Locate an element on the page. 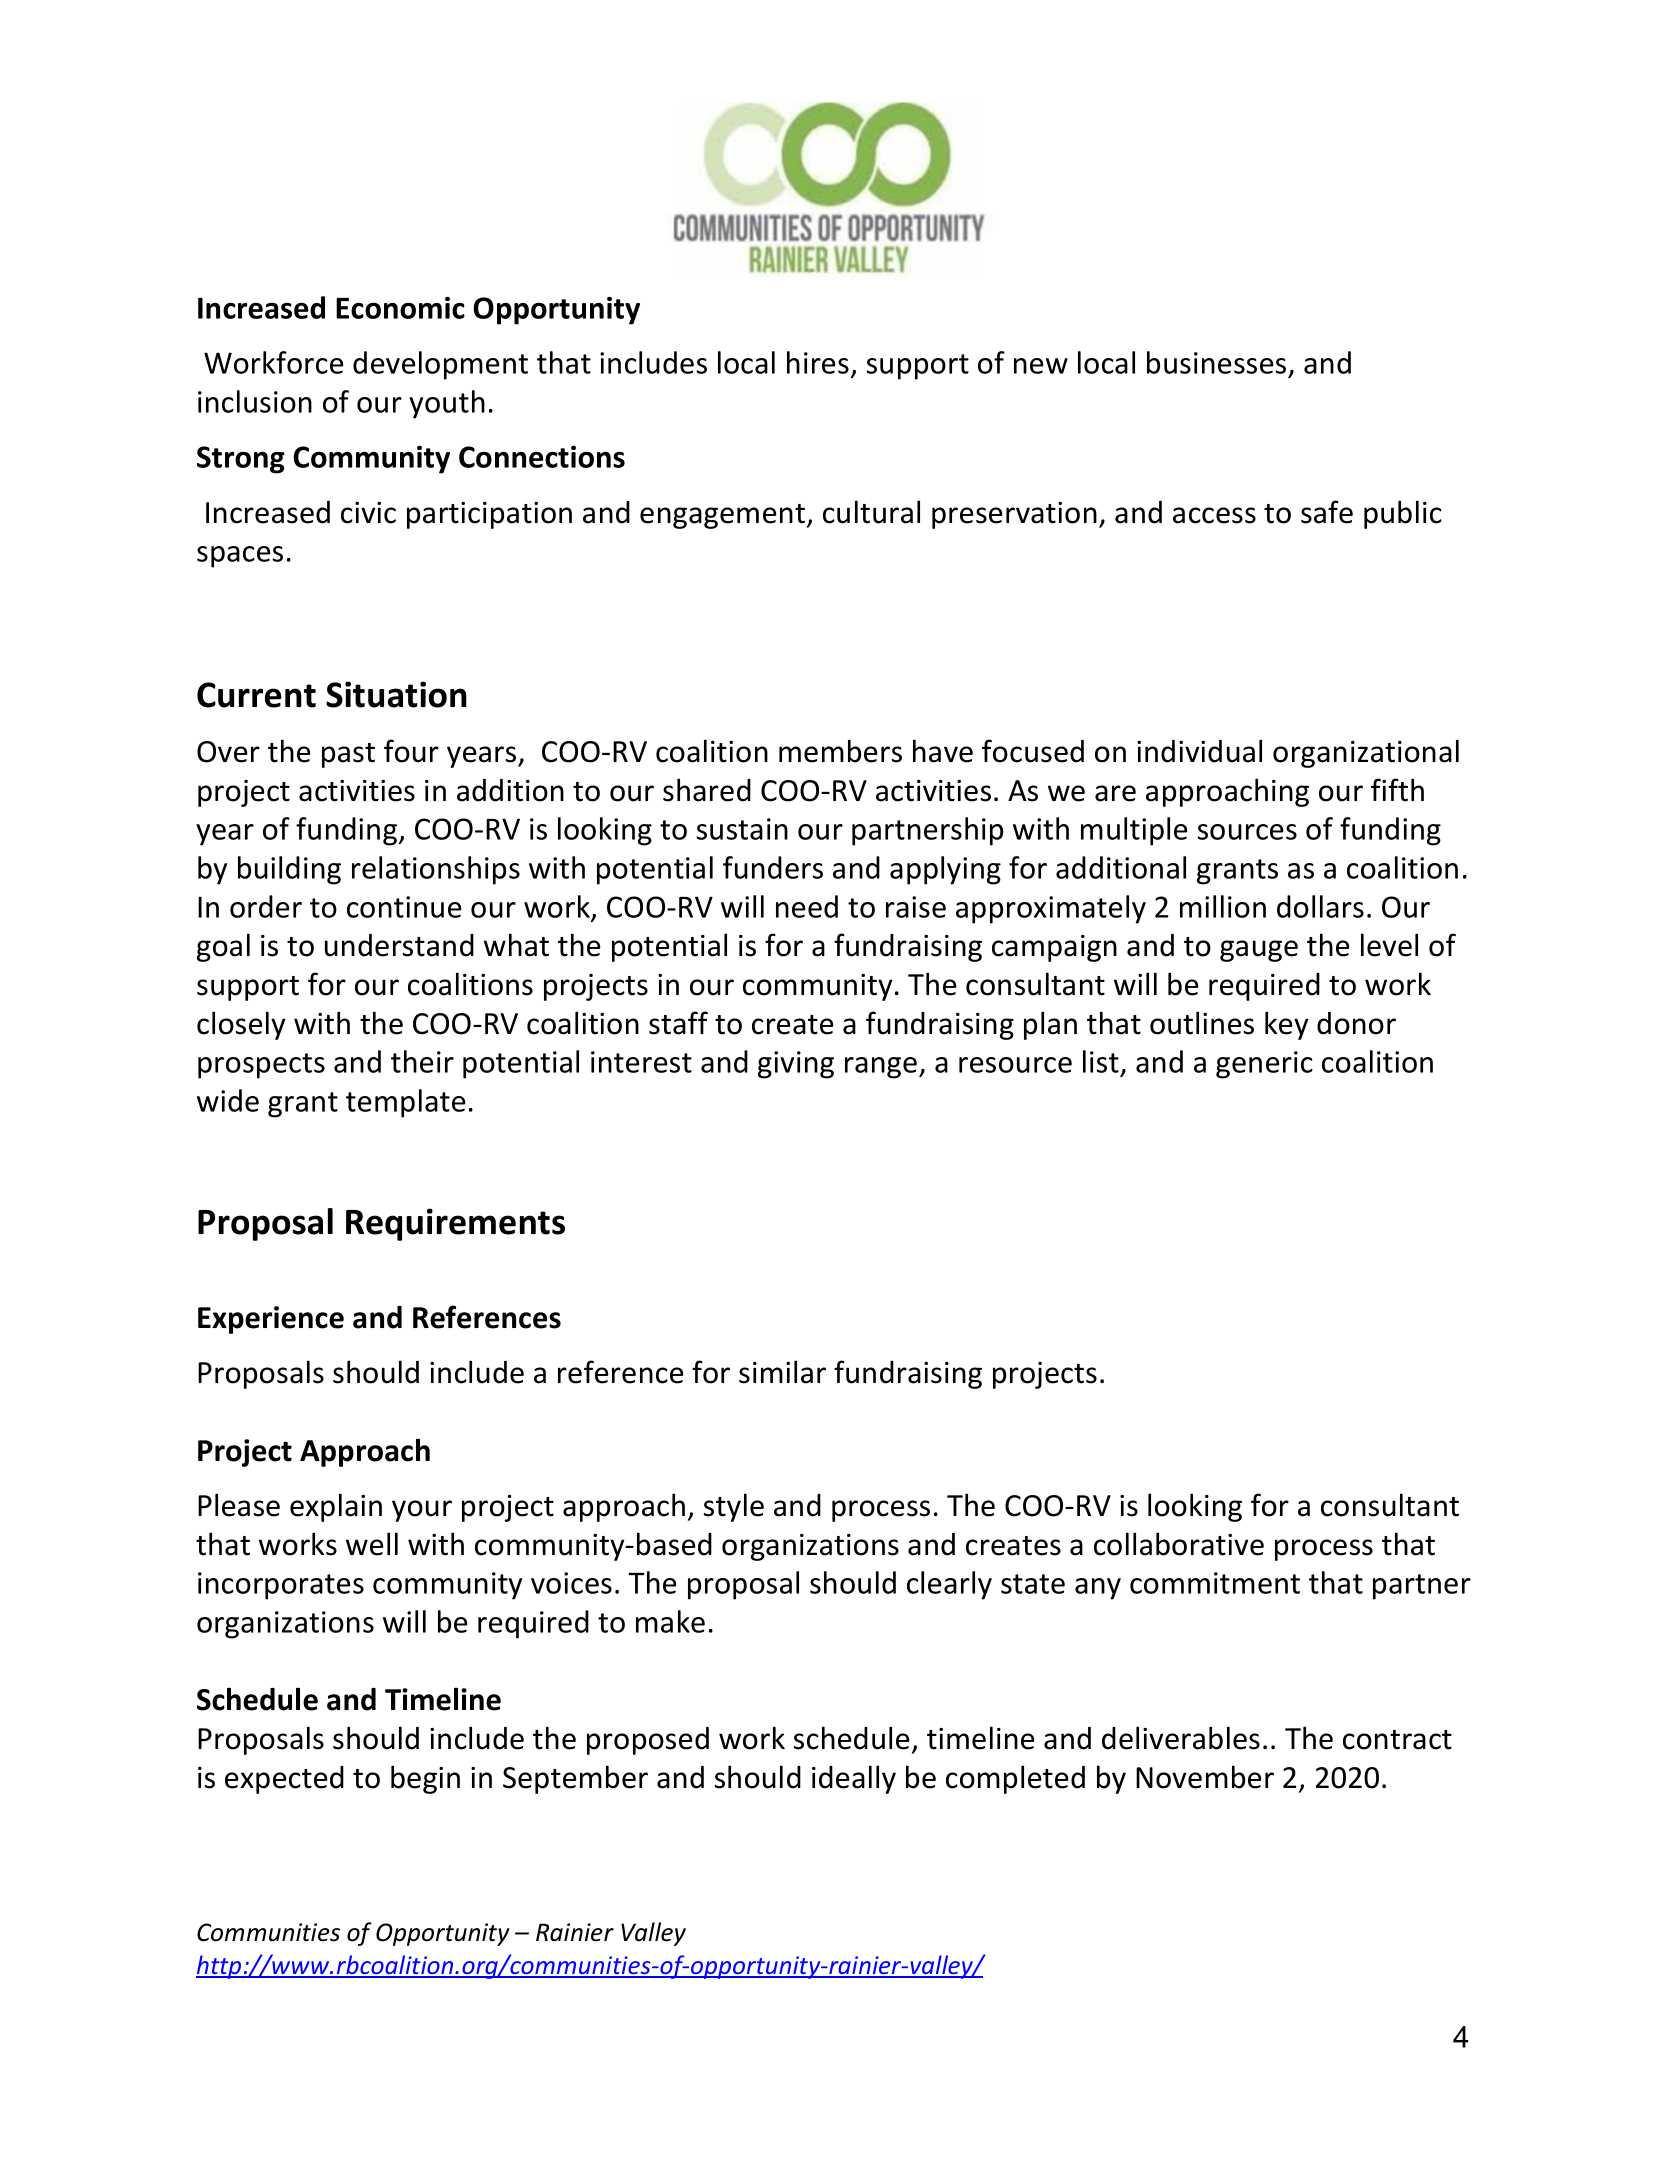 Image resolution: width=1668 pixels, height=2158 pixels. similar is located at coordinates (782, 1372).
